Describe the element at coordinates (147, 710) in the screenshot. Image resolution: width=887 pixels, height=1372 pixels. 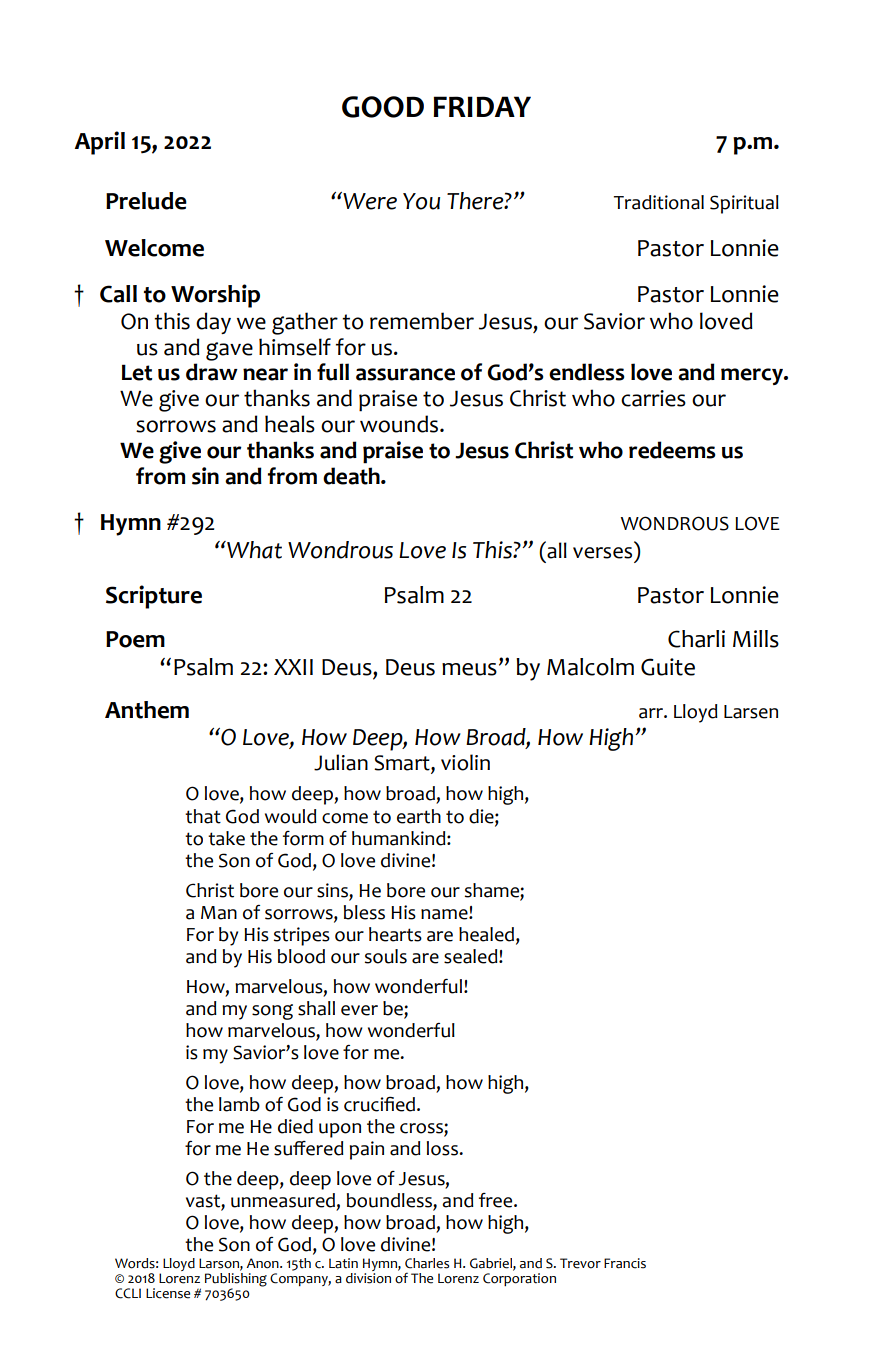
I see `Anthem` at that location.
